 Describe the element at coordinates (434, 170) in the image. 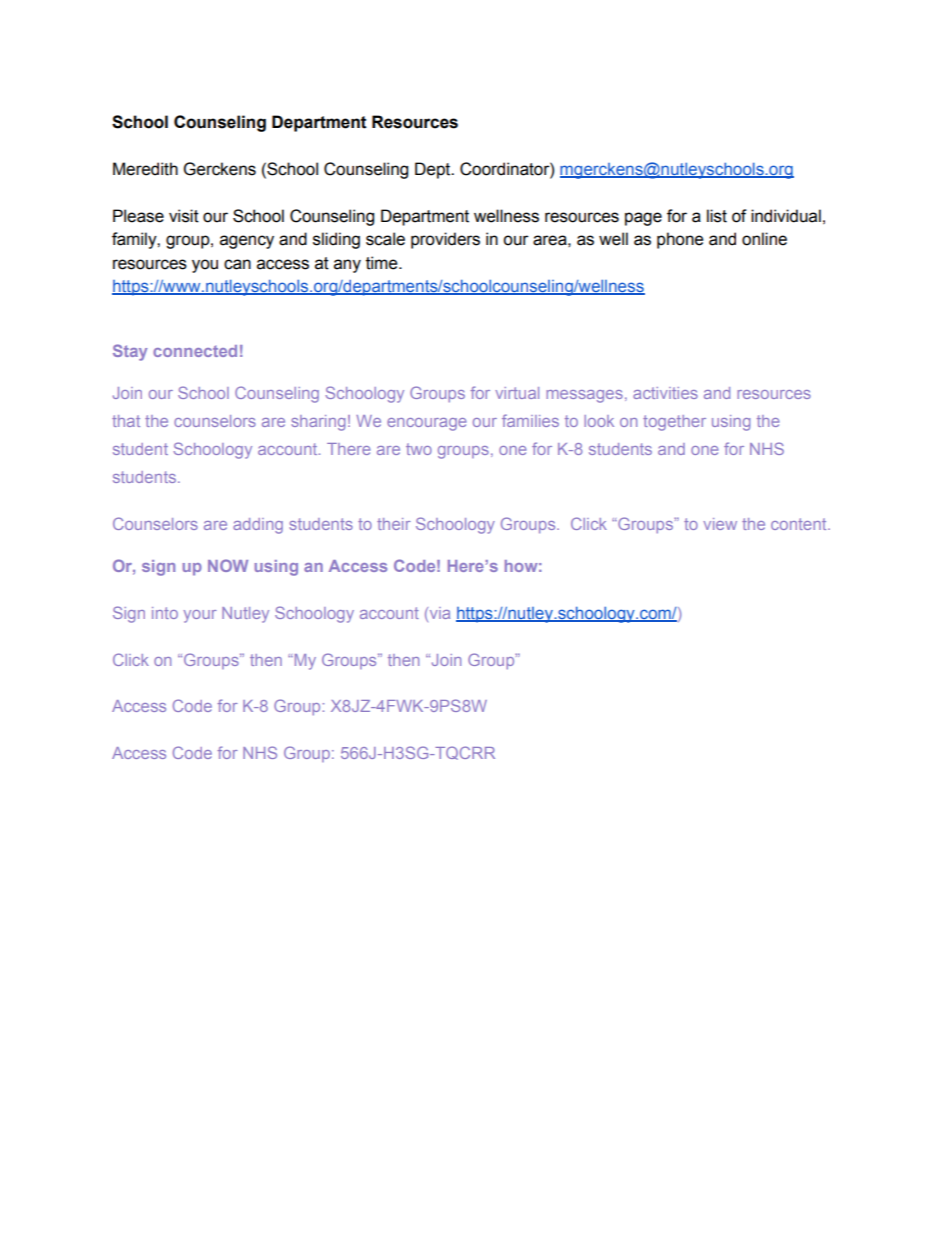

I see `Dept` at that location.
